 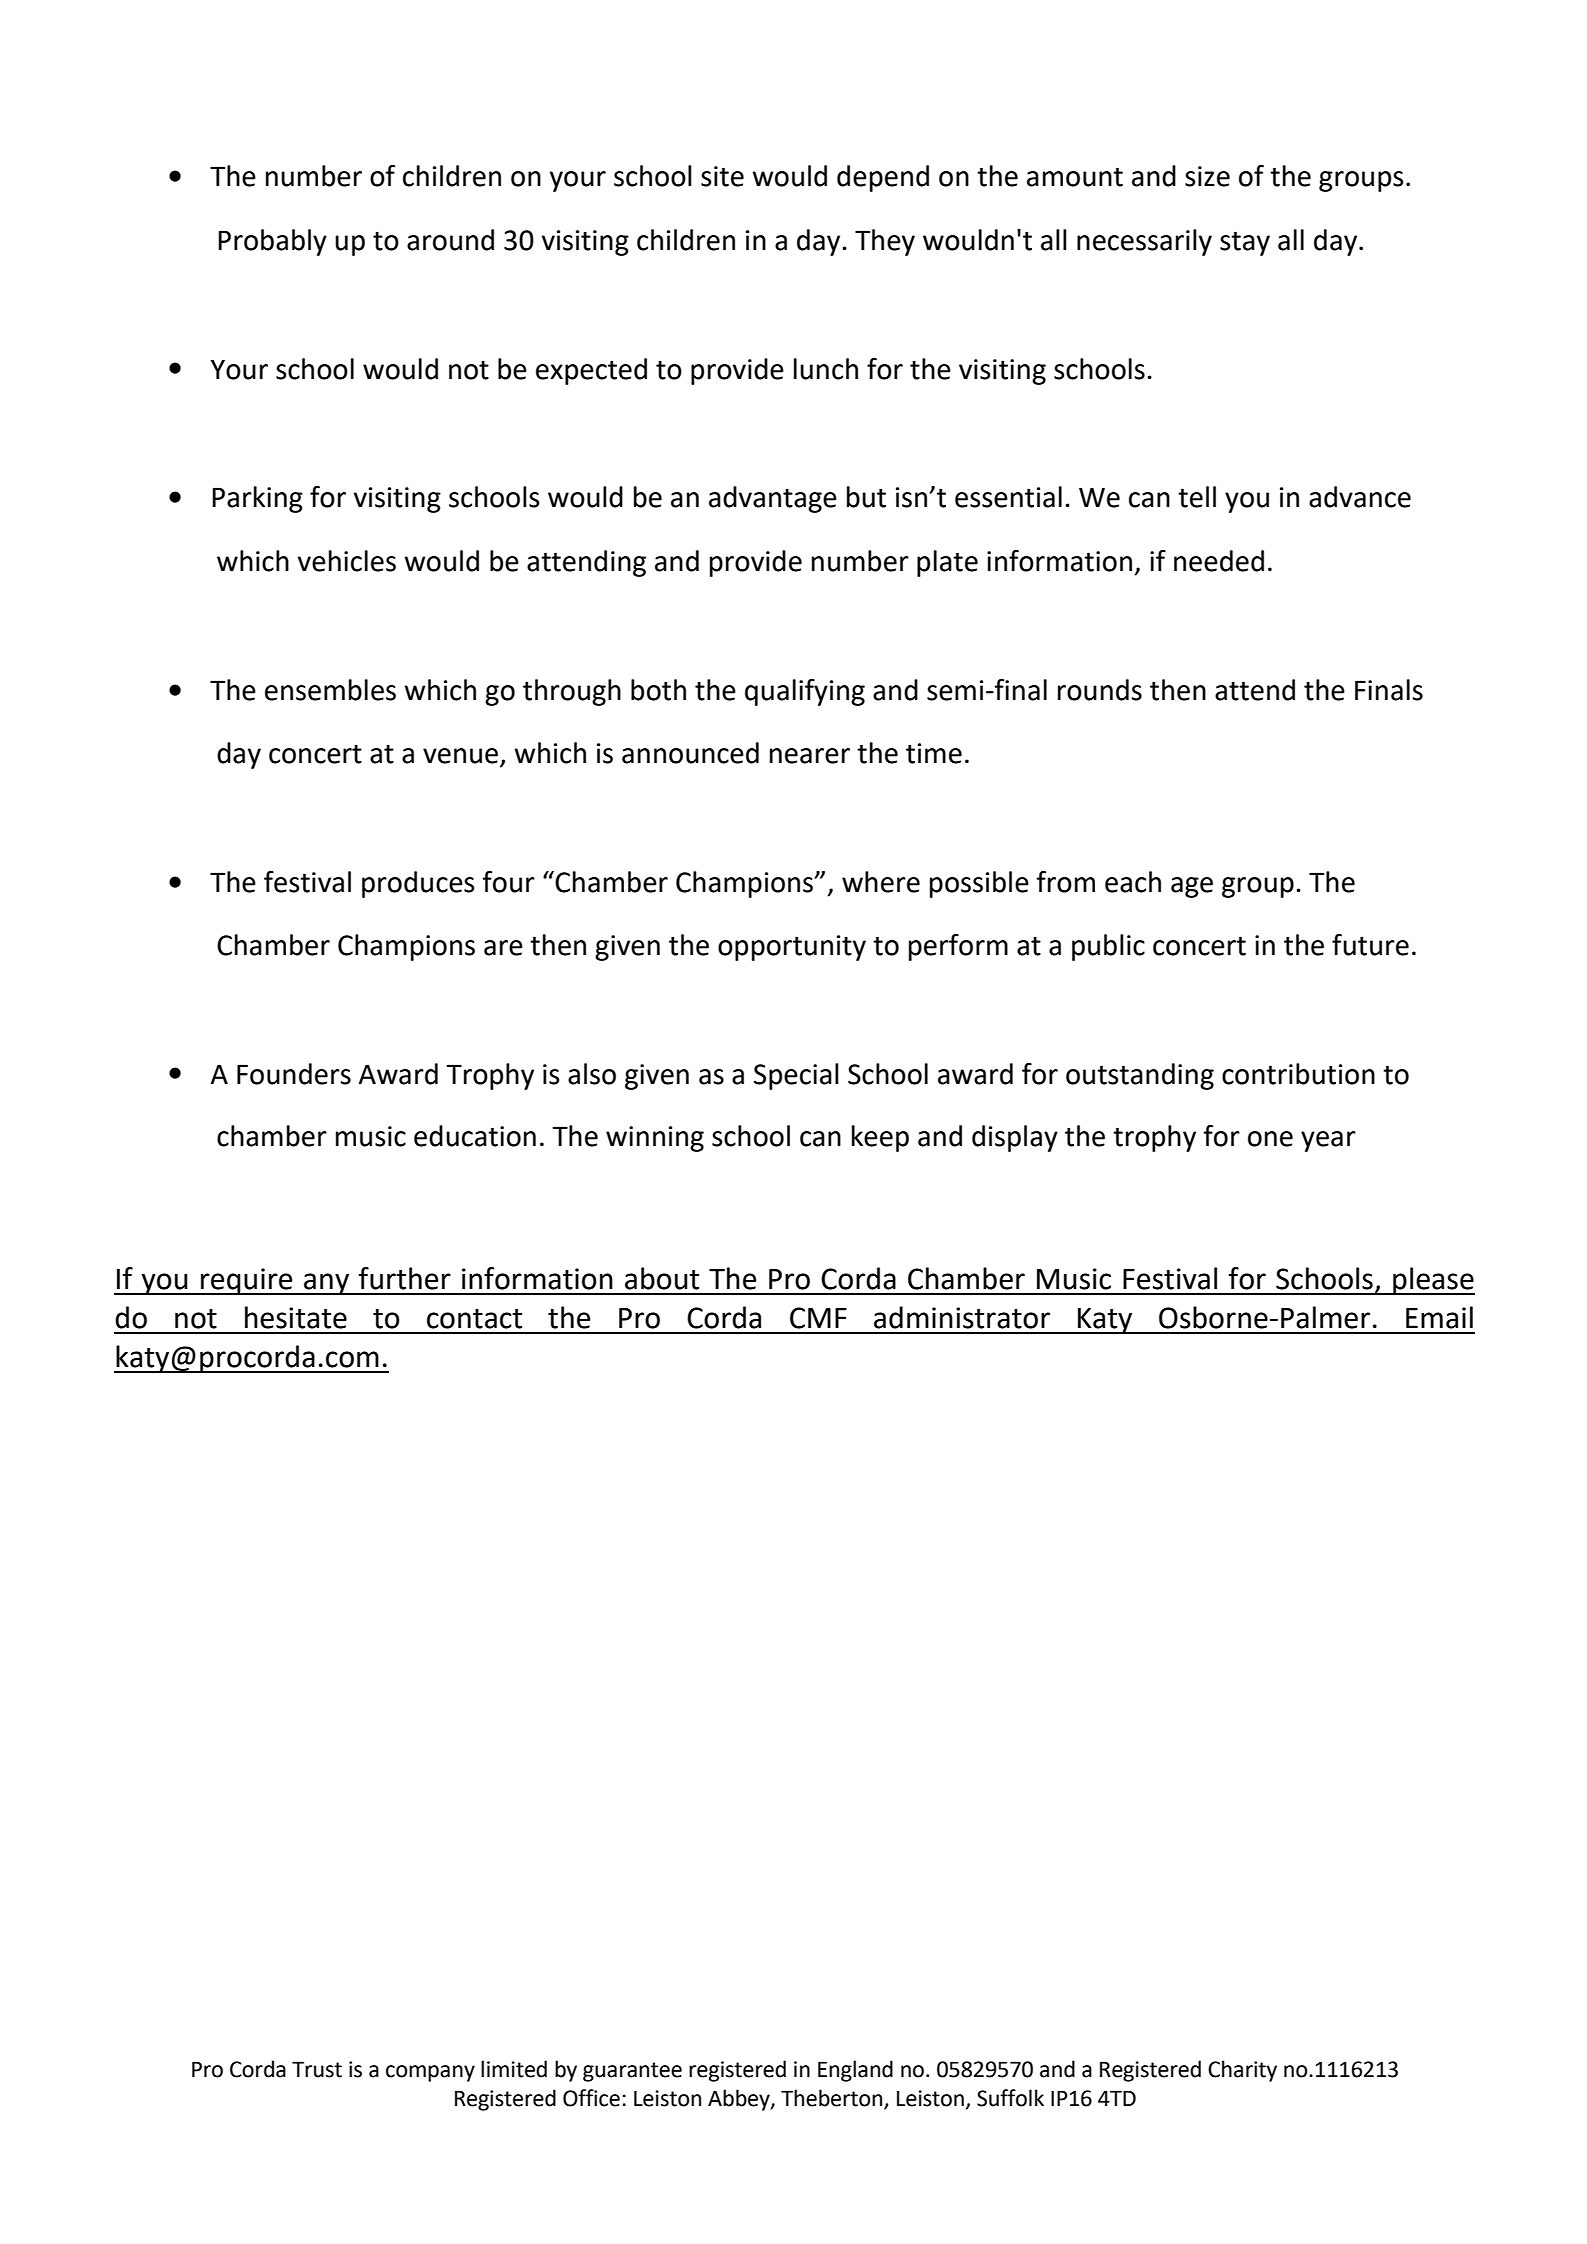 I want to click on CMF, so click(x=818, y=1318).
